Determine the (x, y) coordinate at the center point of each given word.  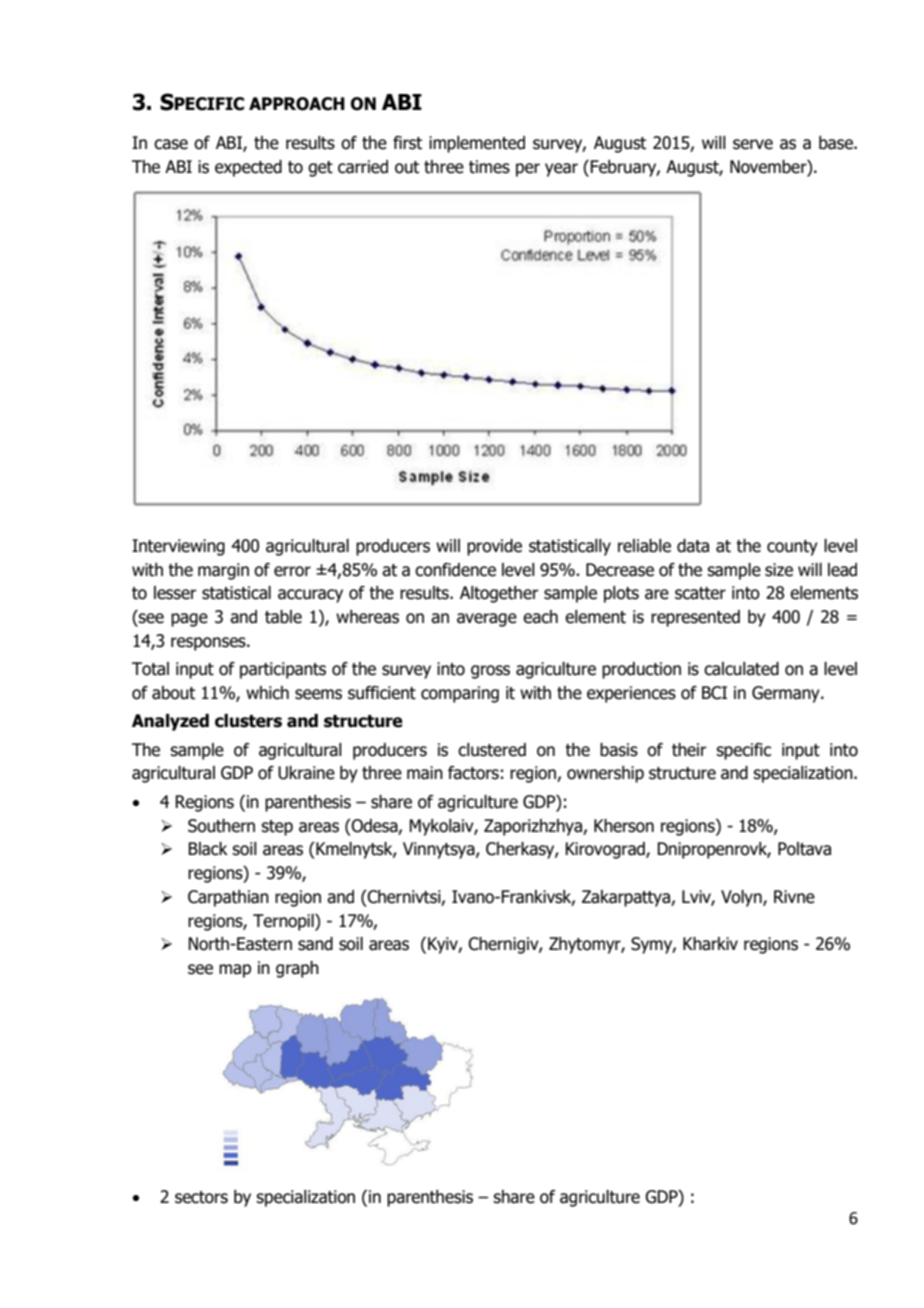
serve (753, 144)
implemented (477, 144)
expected (248, 168)
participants (283, 670)
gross (490, 672)
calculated (741, 669)
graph (297, 969)
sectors (201, 1197)
